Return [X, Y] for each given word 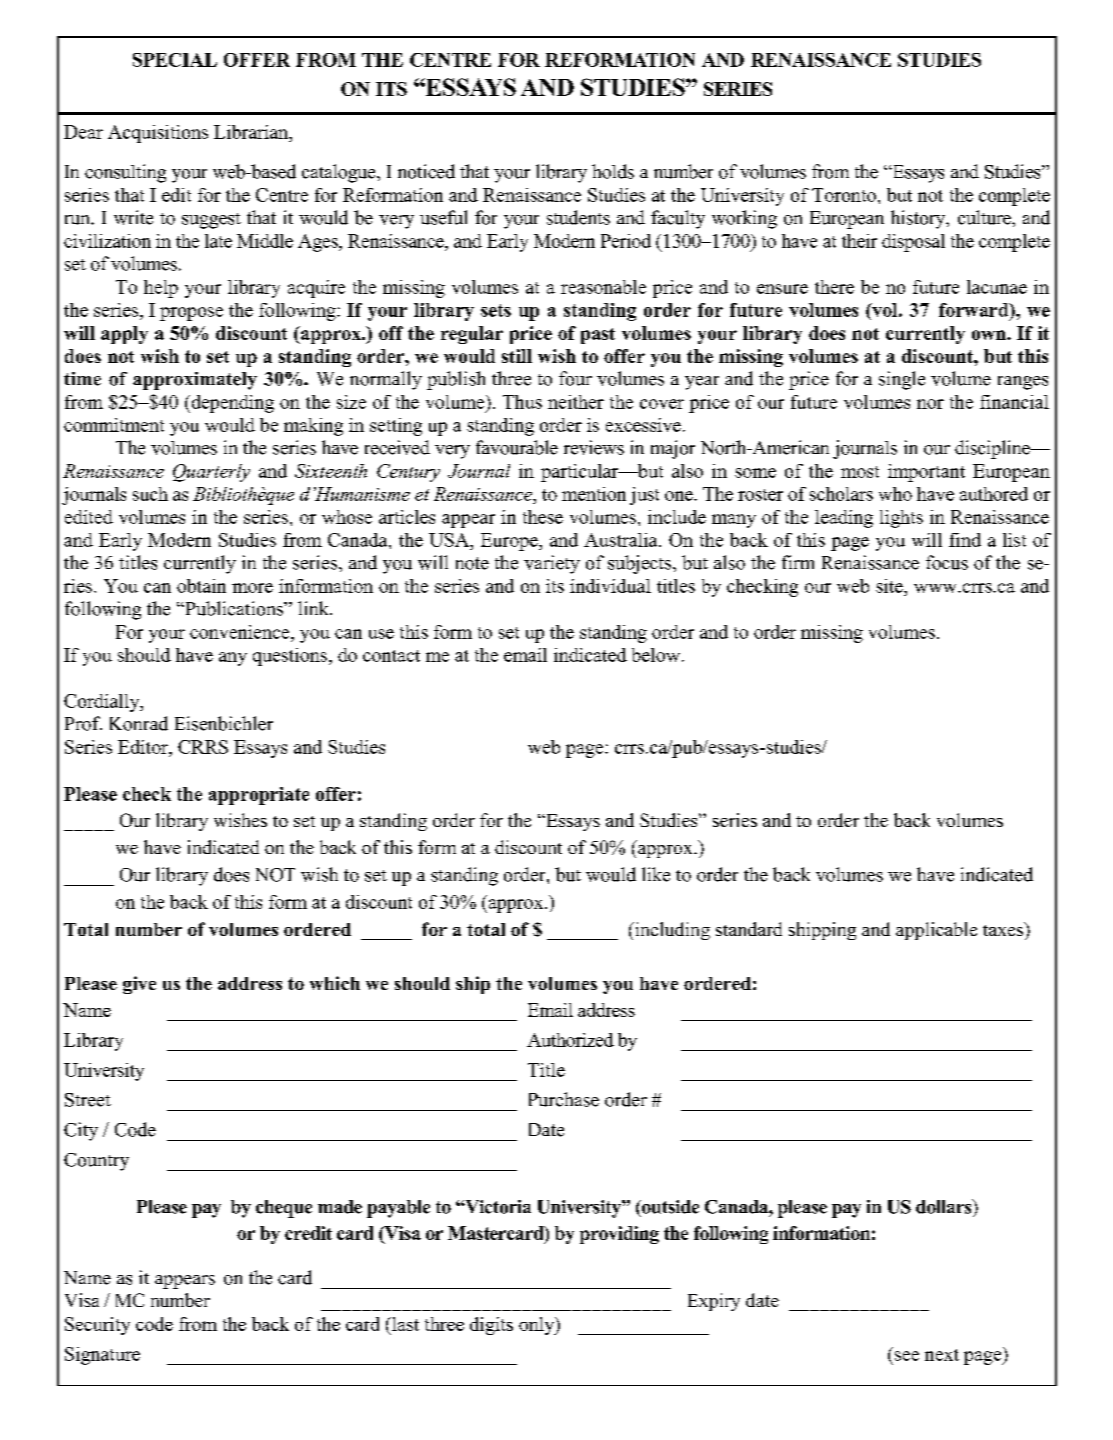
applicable [936, 931]
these [543, 517]
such [150, 494]
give [139, 985]
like [656, 874]
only [538, 1326]
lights [901, 519]
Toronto [844, 195]
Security [97, 1326]
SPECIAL [175, 60]
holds [613, 171]
